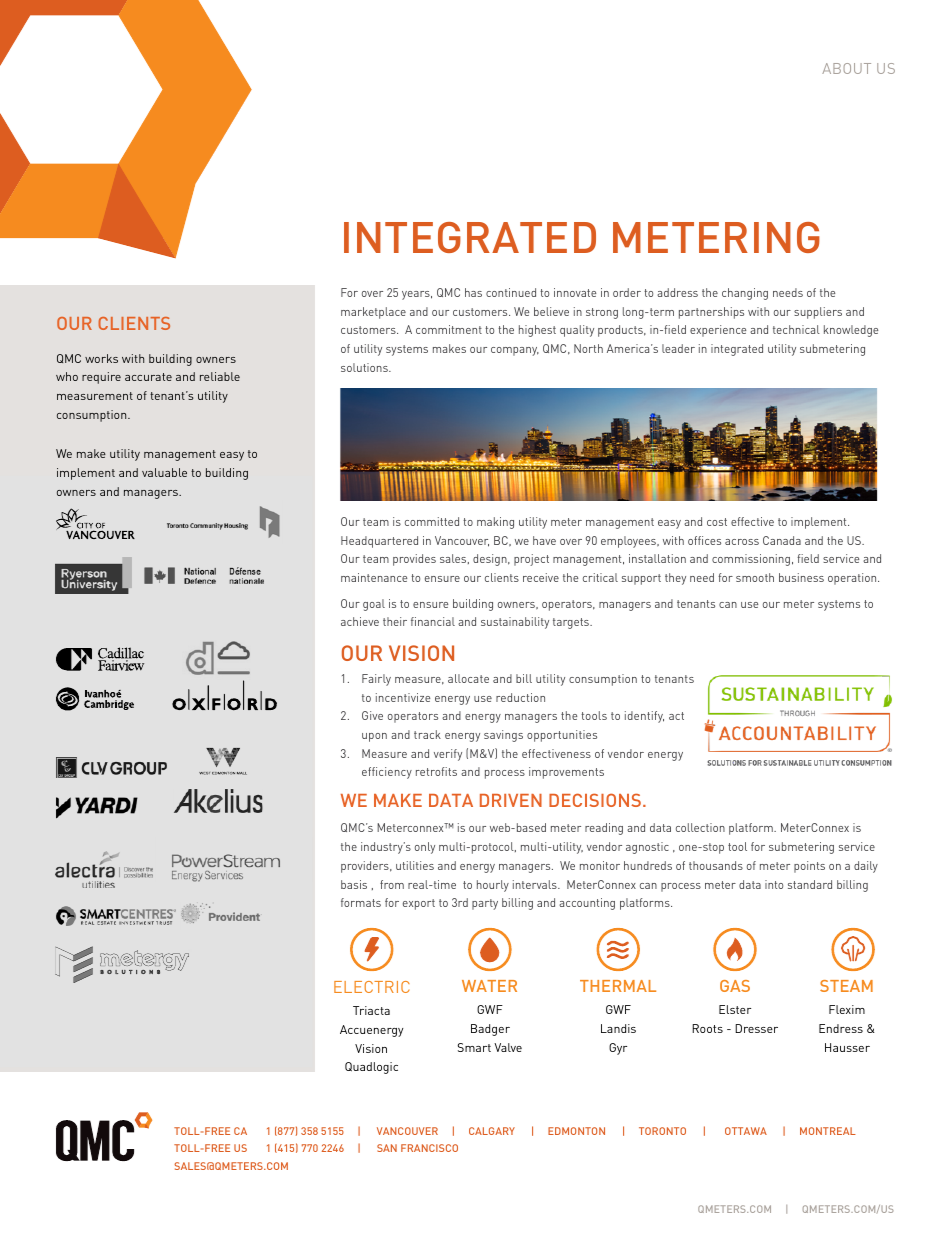 This page has height=1233, width=952. Describe the element at coordinates (473, 292) in the page. I see `has` at that location.
